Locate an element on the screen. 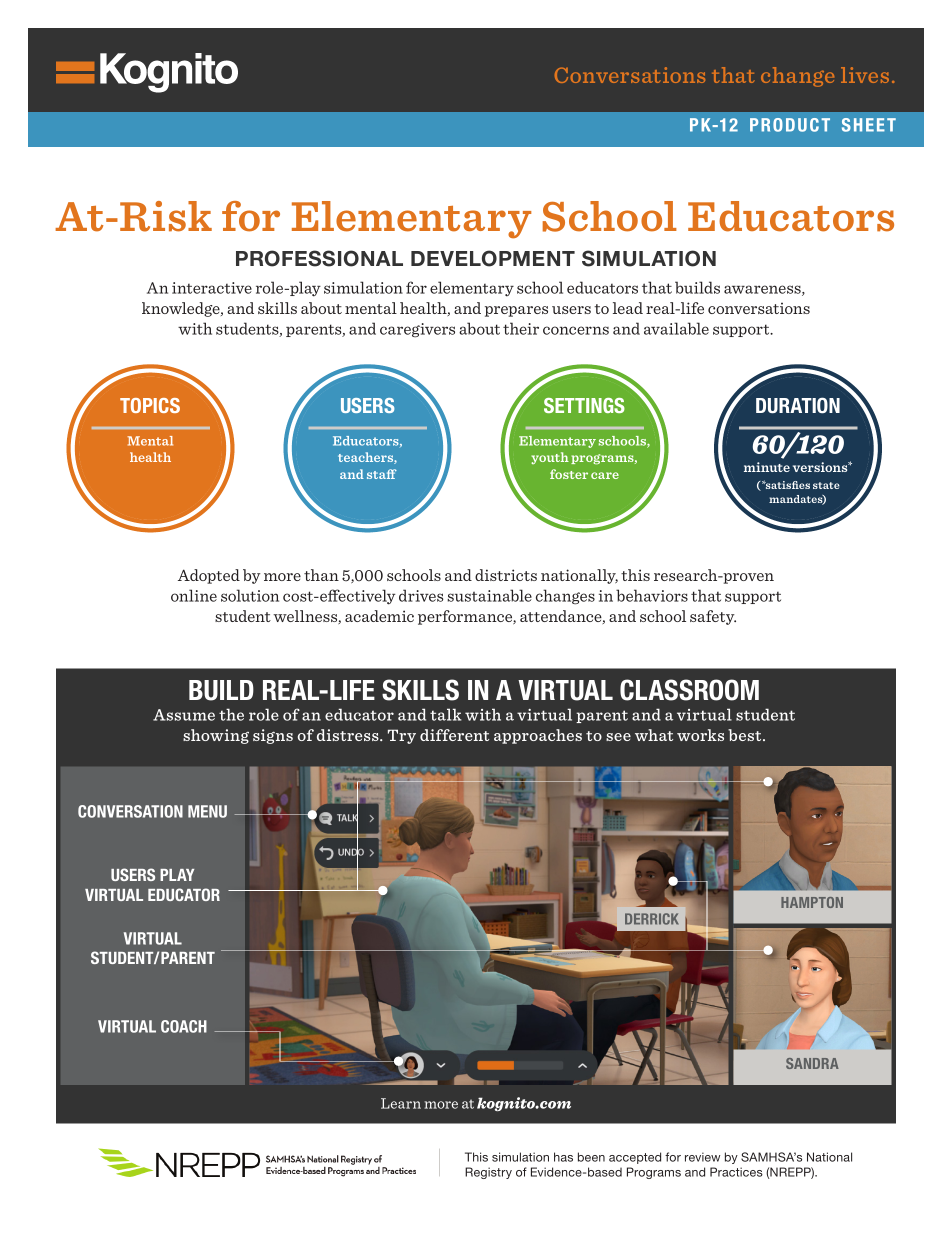 Image resolution: width=952 pixels, height=1233 pixels. Practices is located at coordinates (736, 1172).
